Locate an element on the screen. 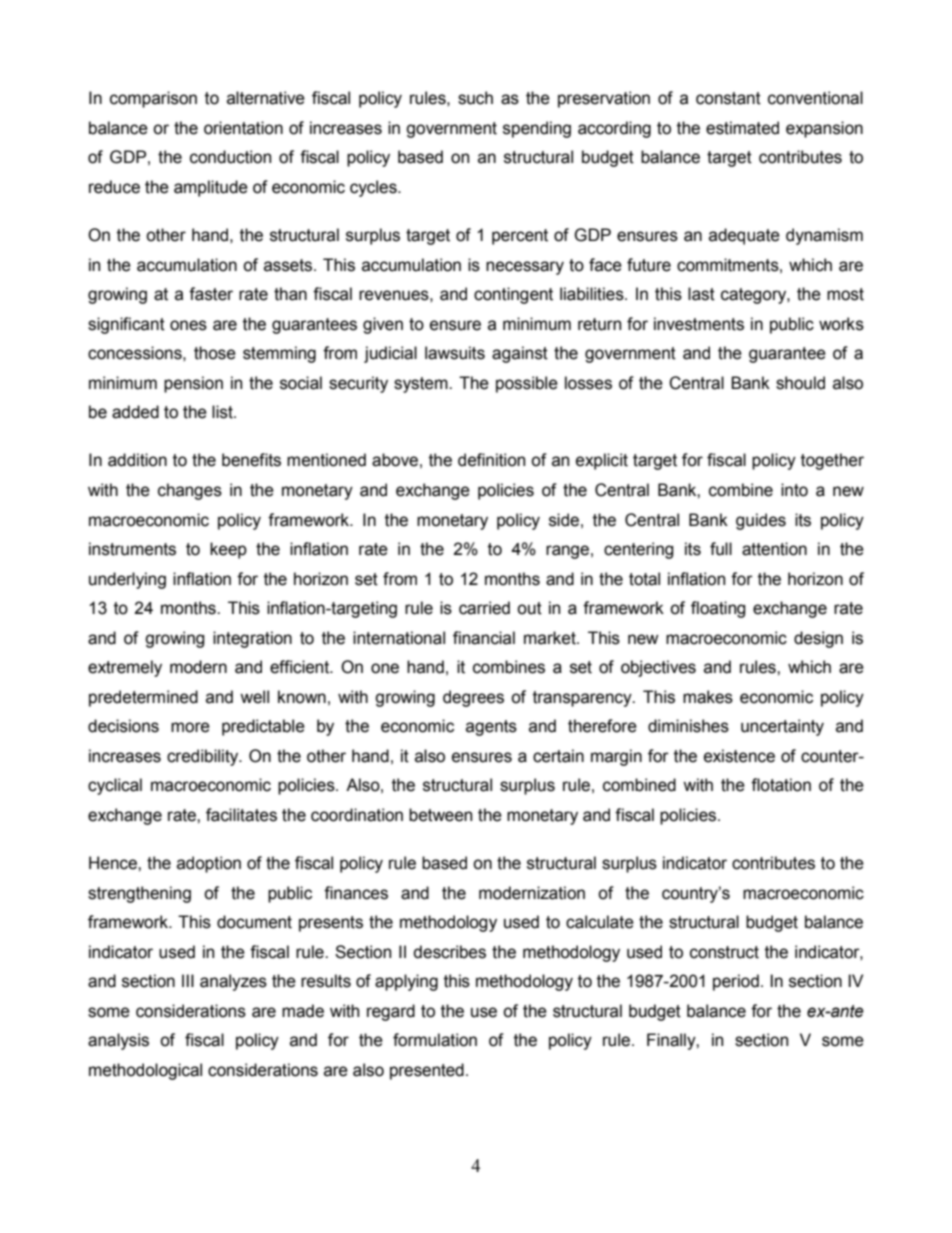  orientation is located at coordinates (243, 128).
